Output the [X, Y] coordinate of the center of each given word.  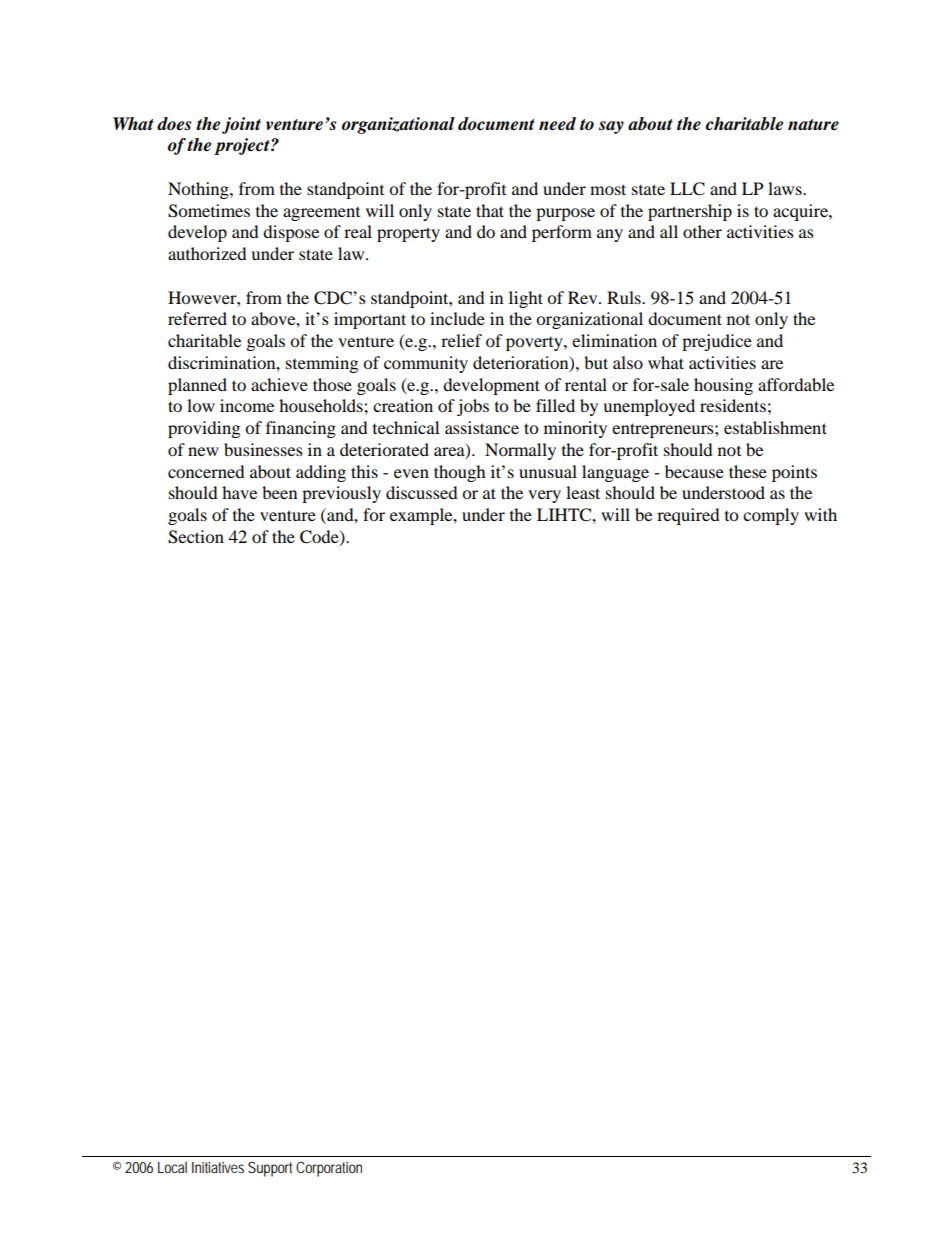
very [544, 496]
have [239, 492]
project [243, 146]
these [748, 471]
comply [771, 516]
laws [786, 188]
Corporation [329, 1169]
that [490, 210]
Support [270, 1169]
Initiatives [218, 1167]
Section [196, 537]
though [460, 473]
